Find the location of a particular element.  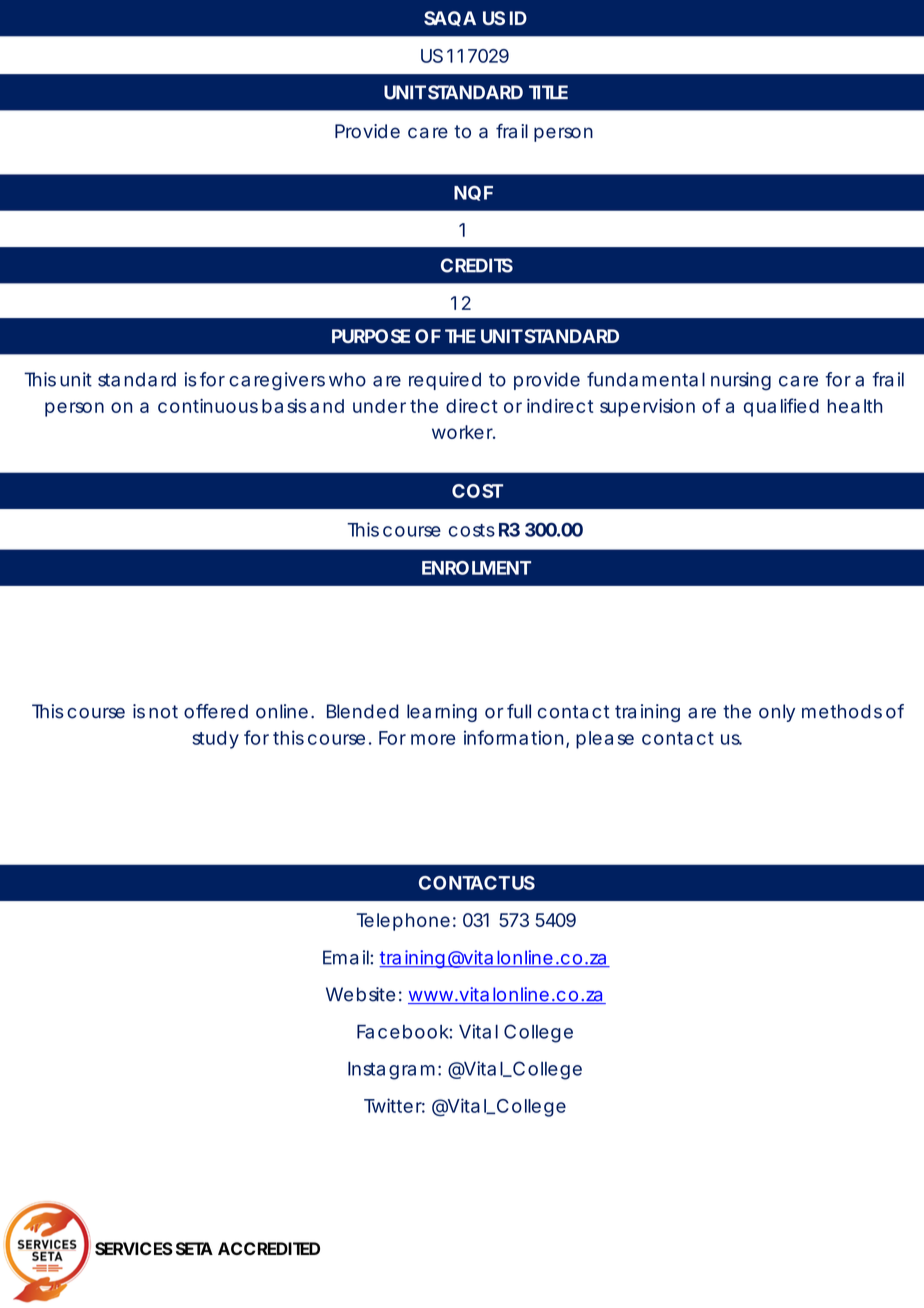

Instagram is located at coordinates (394, 1070).
